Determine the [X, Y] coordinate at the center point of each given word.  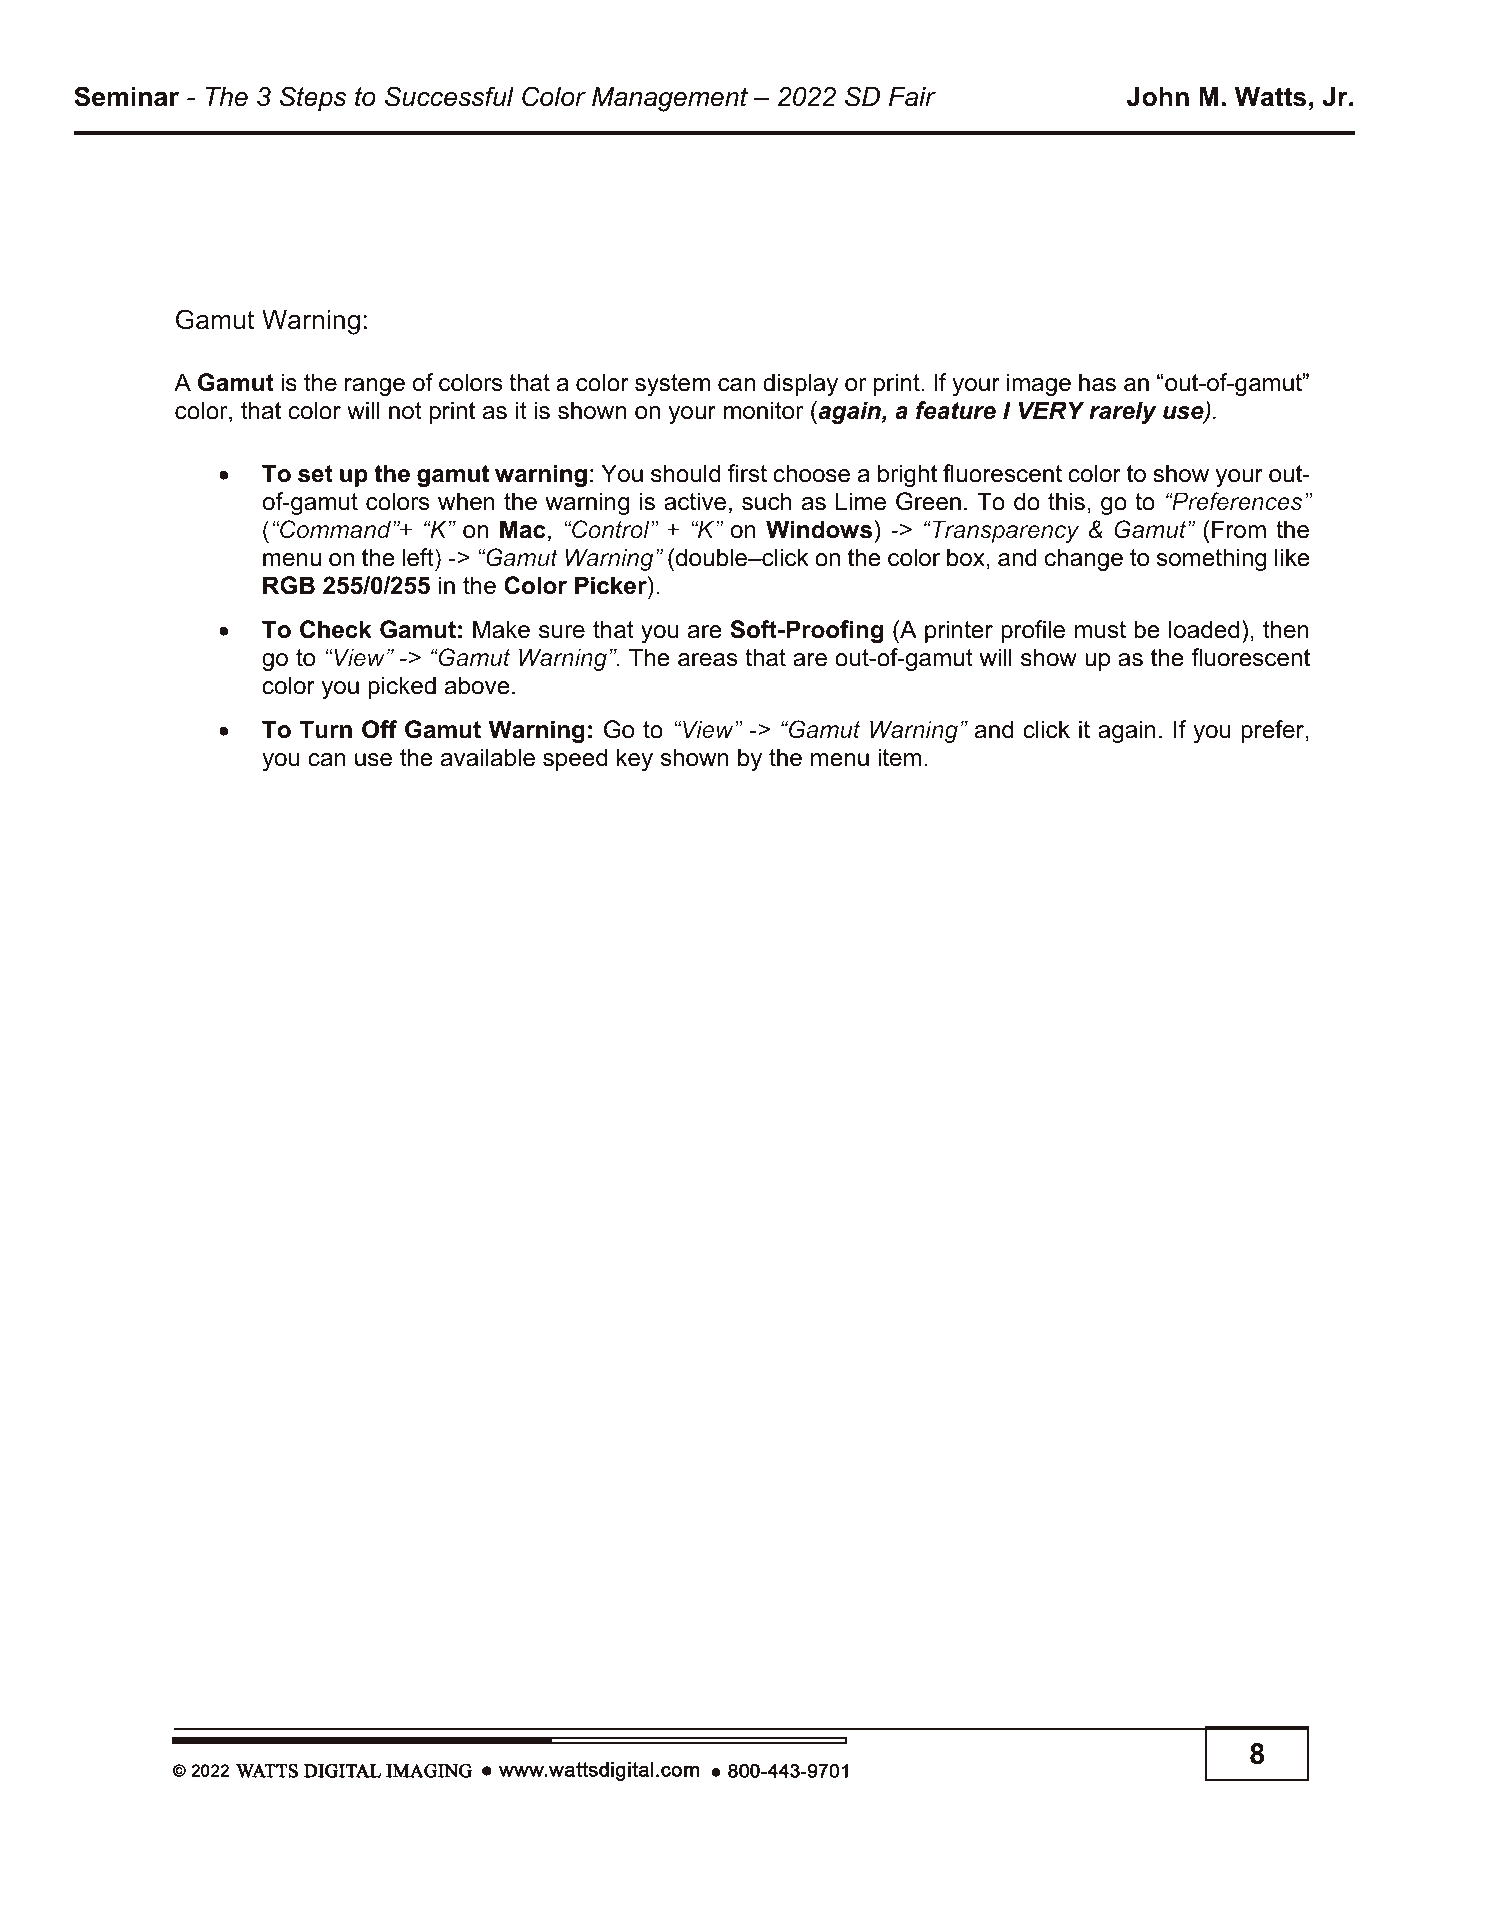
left [419, 557]
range [375, 387]
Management [670, 99]
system [672, 385]
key [635, 759]
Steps [313, 99]
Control [611, 529]
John [1158, 97]
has [1097, 382]
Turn [325, 729]
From [1239, 529]
